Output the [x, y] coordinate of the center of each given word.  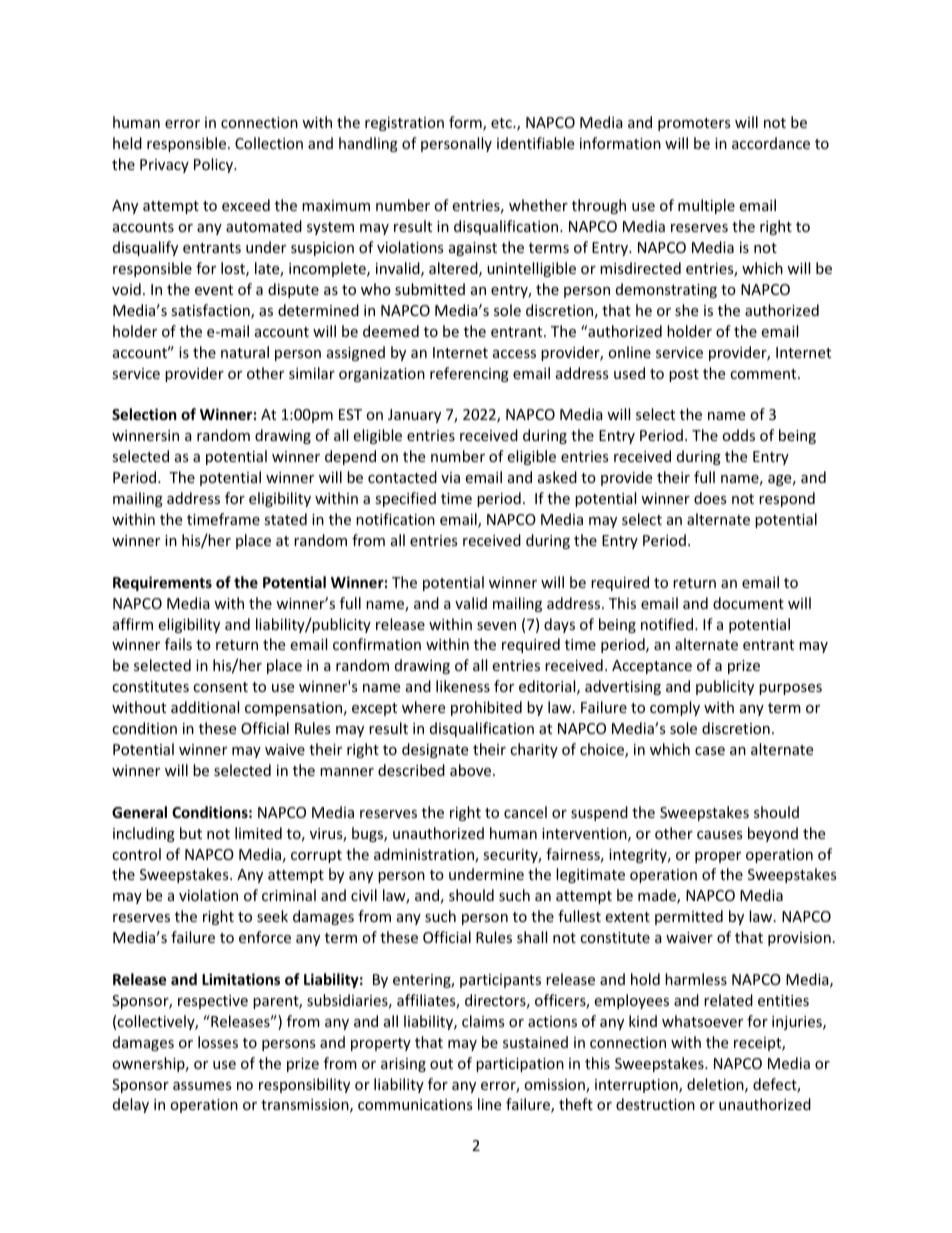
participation [520, 1065]
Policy [215, 165]
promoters [694, 124]
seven [496, 626]
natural [245, 352]
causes [720, 835]
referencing [469, 374]
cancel [525, 812]
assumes [202, 1086]
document [748, 603]
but [191, 833]
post [684, 375]
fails [178, 644]
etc [502, 123]
